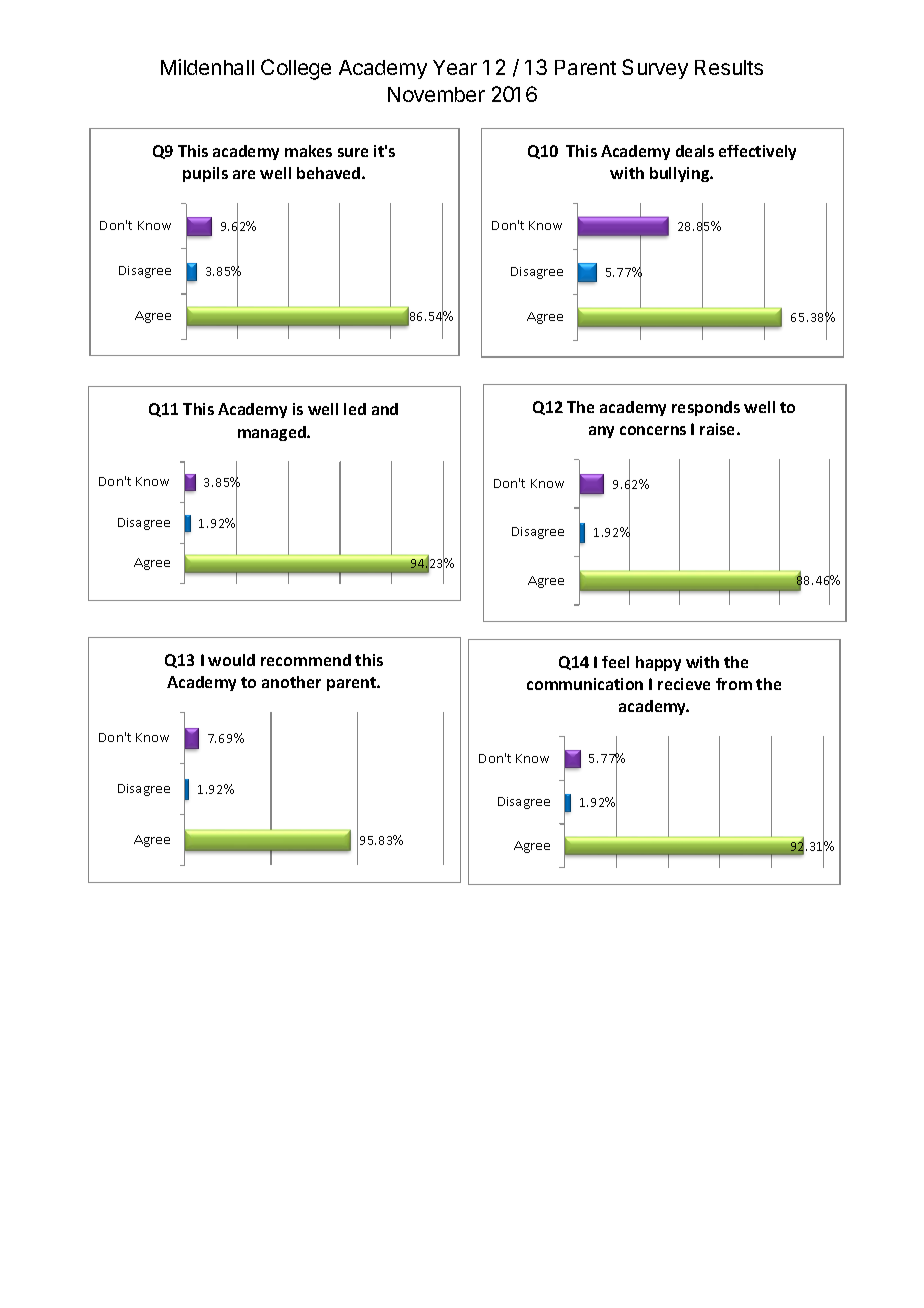 This screenshot has width=924, height=1308. I want to click on and, so click(385, 409).
